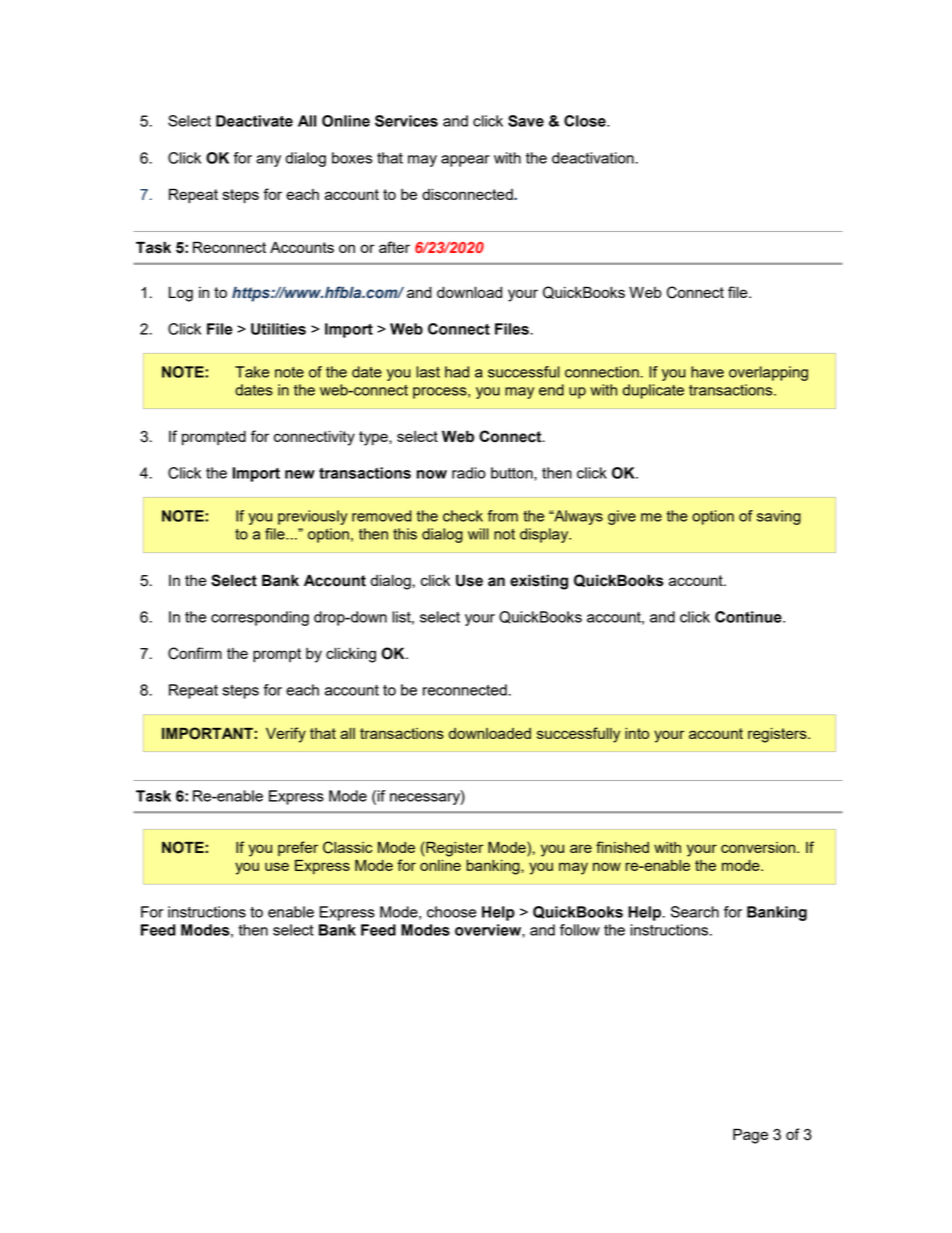  Describe the element at coordinates (260, 618) in the screenshot. I see `corresponding` at that location.
